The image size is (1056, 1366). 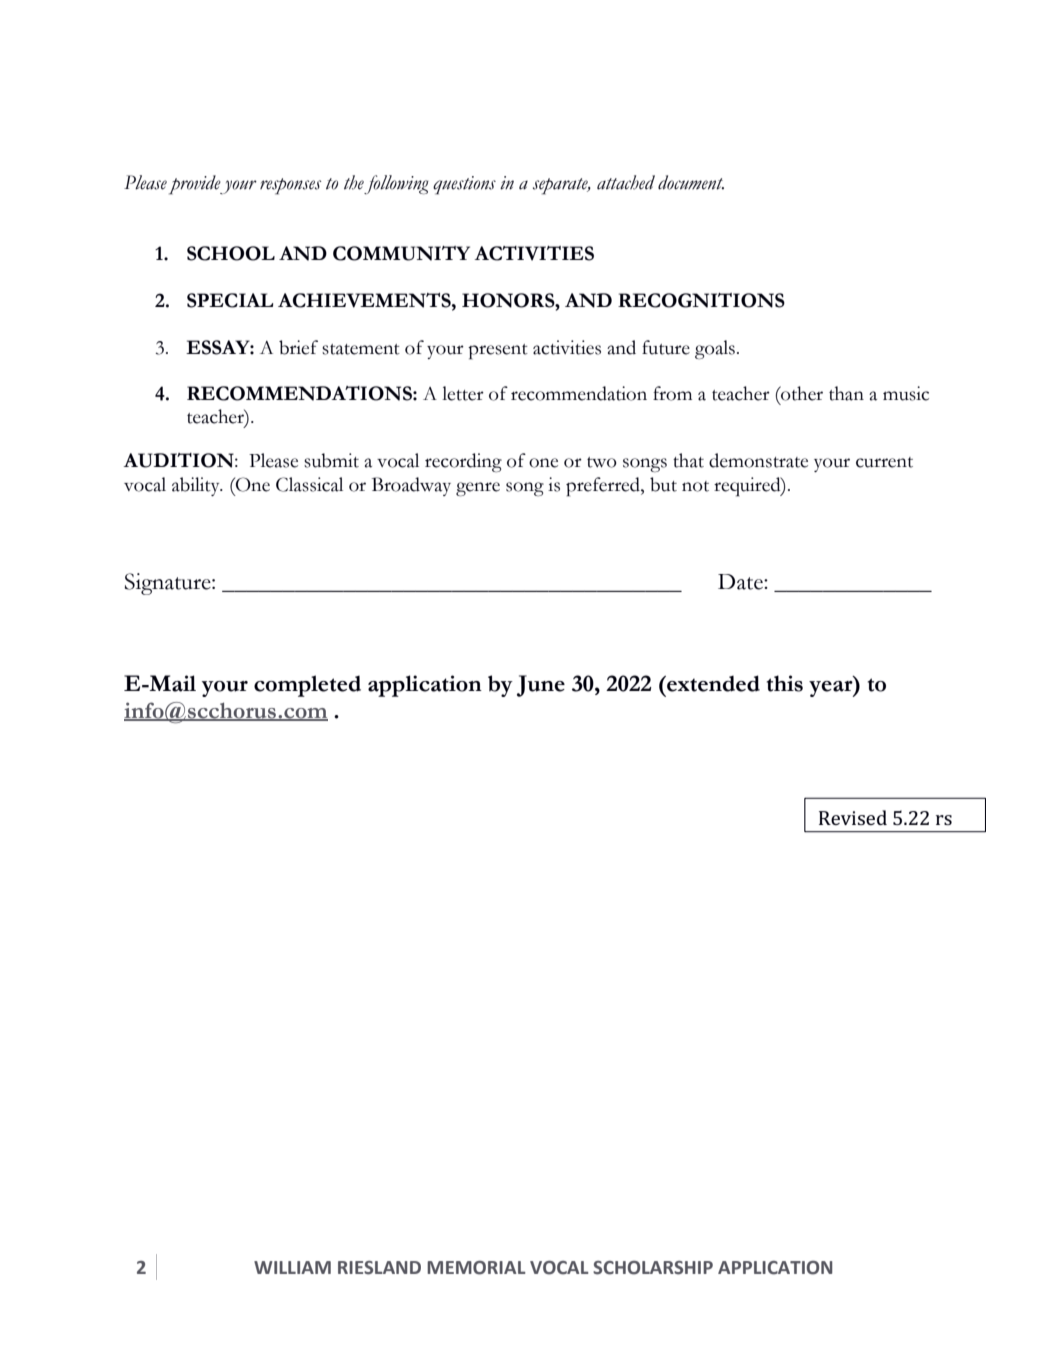 I want to click on this, so click(x=785, y=683).
